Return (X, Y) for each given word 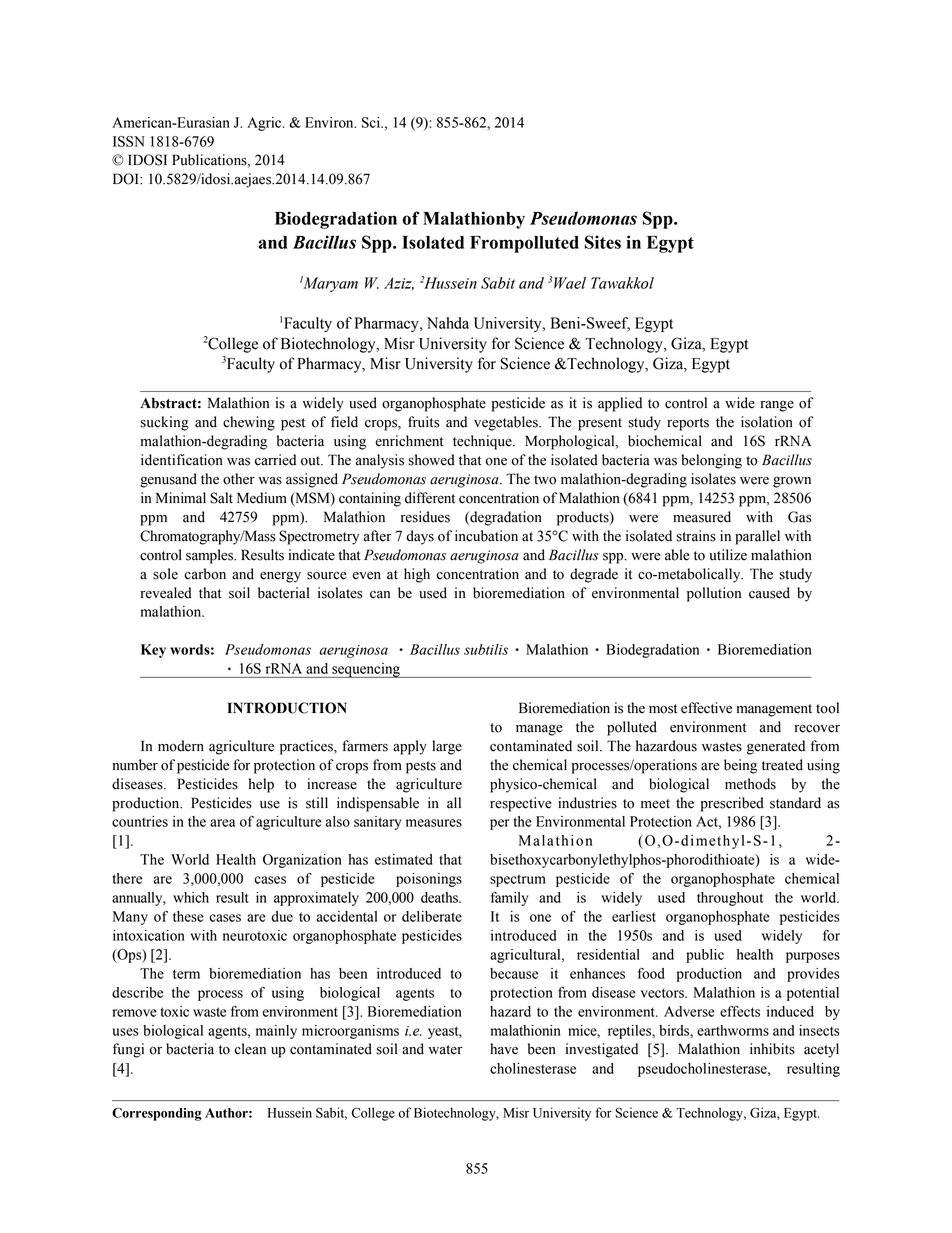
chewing (249, 423)
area (222, 823)
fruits (424, 422)
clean (250, 1049)
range (777, 406)
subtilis (486, 649)
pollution (714, 594)
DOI (127, 179)
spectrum (518, 880)
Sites (603, 242)
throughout (730, 899)
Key (153, 651)
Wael (570, 283)
